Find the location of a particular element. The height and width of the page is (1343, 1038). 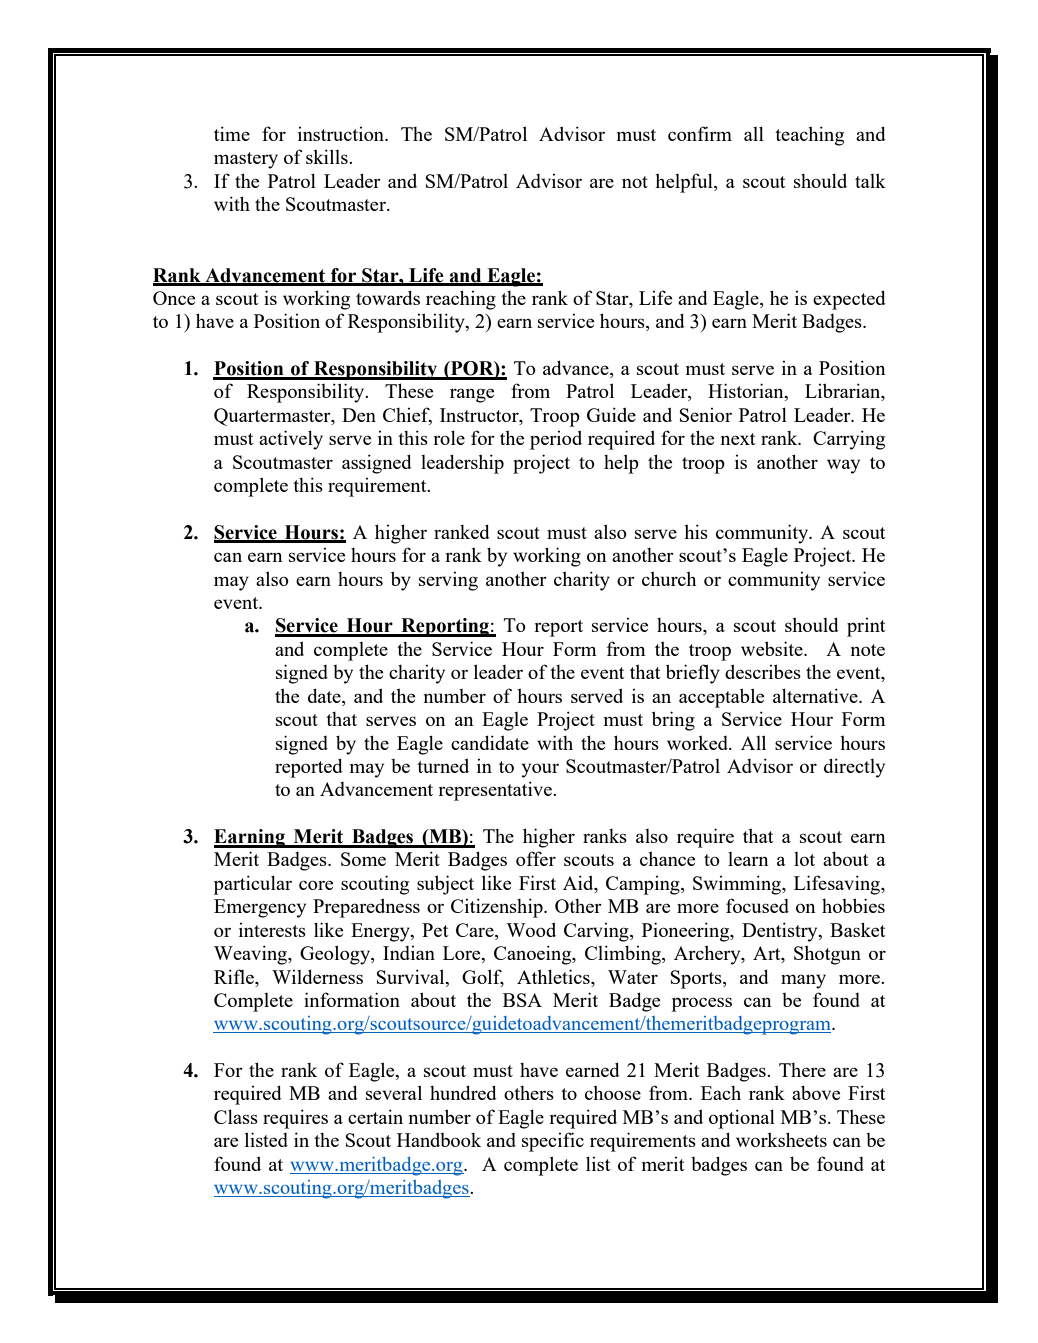

representative is located at coordinates (496, 791).
